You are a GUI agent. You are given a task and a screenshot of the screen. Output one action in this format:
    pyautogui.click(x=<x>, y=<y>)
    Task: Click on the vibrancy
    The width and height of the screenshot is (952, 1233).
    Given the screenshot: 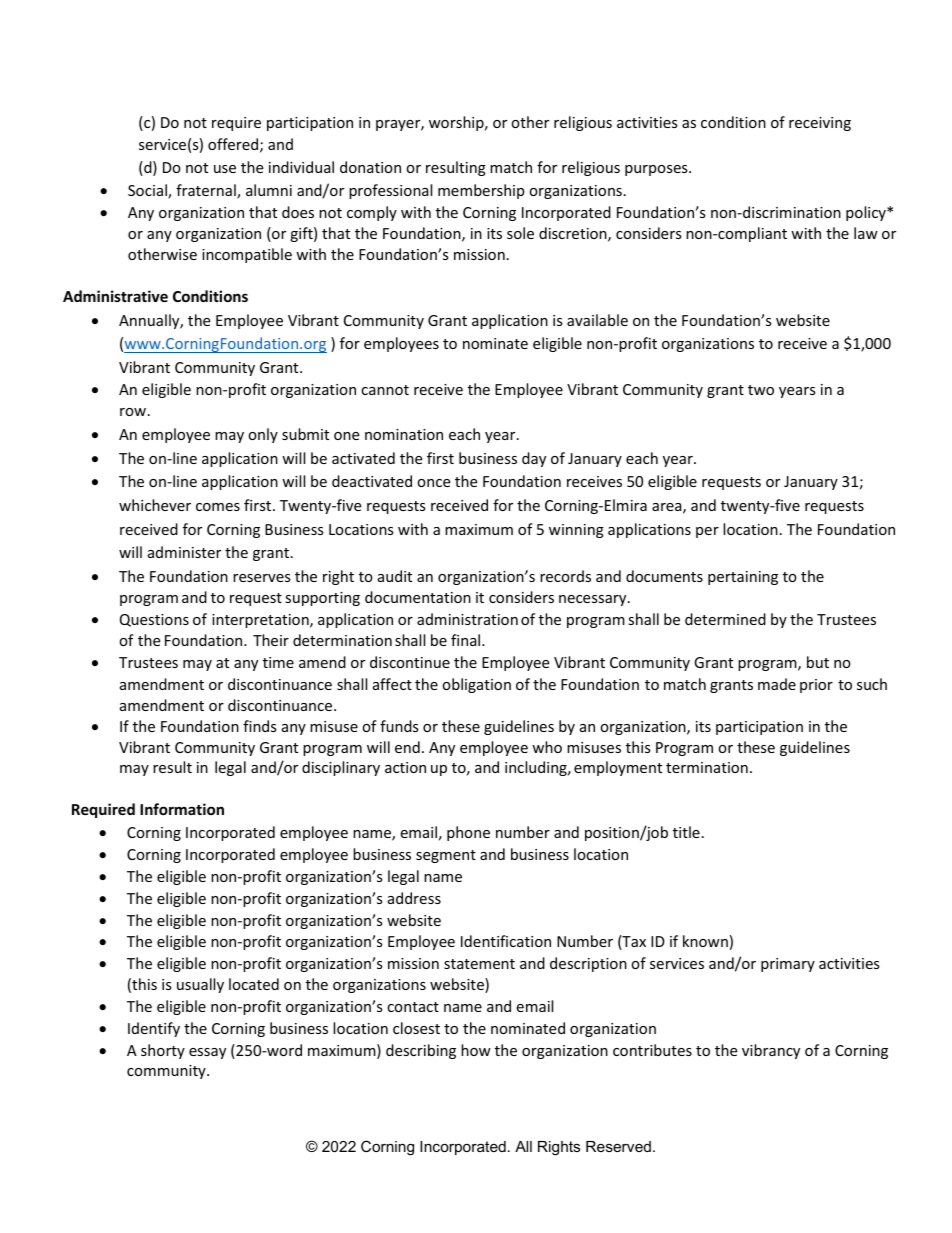 What is the action you would take?
    pyautogui.click(x=771, y=1051)
